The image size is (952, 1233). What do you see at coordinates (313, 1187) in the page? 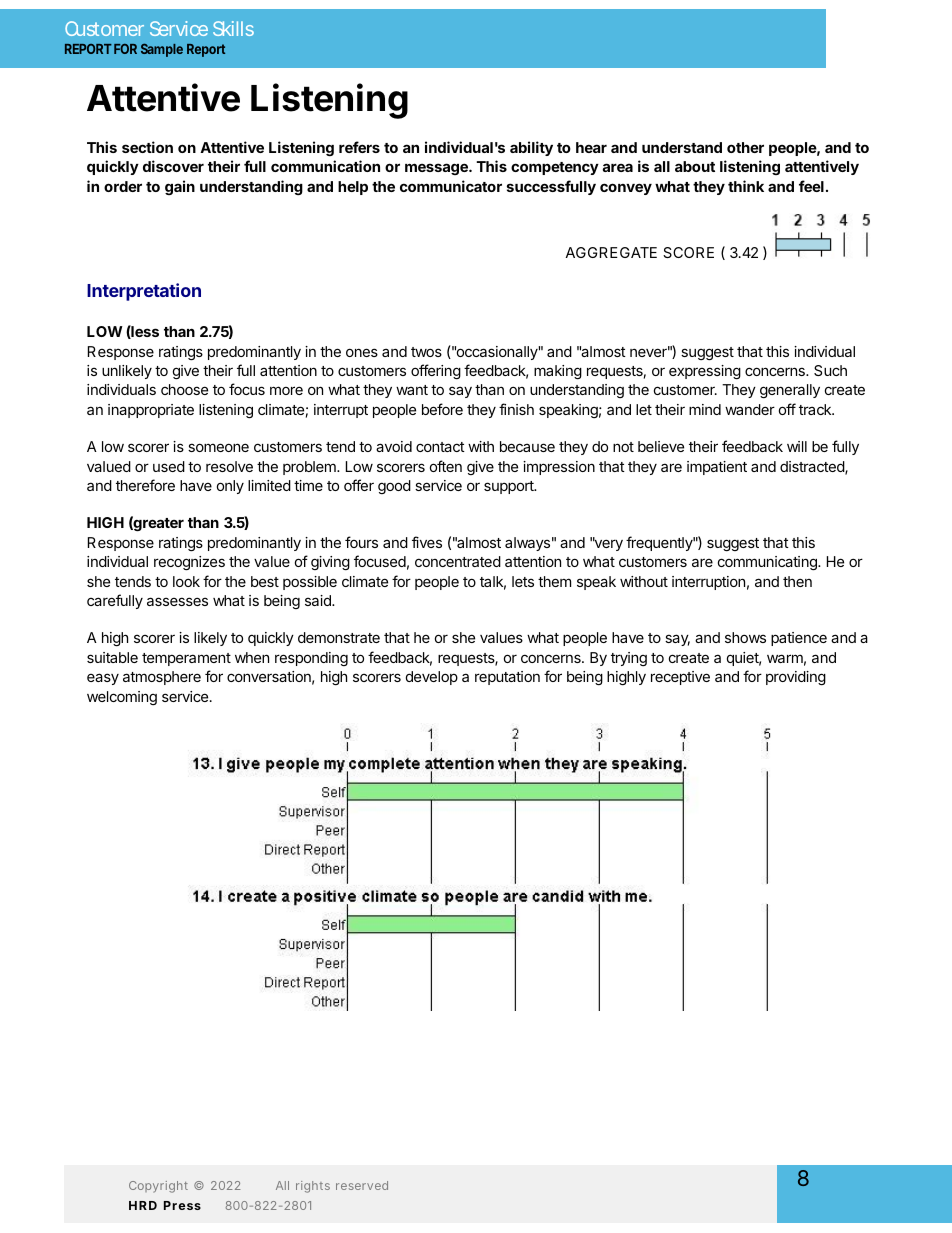
I see `rights` at bounding box center [313, 1187].
